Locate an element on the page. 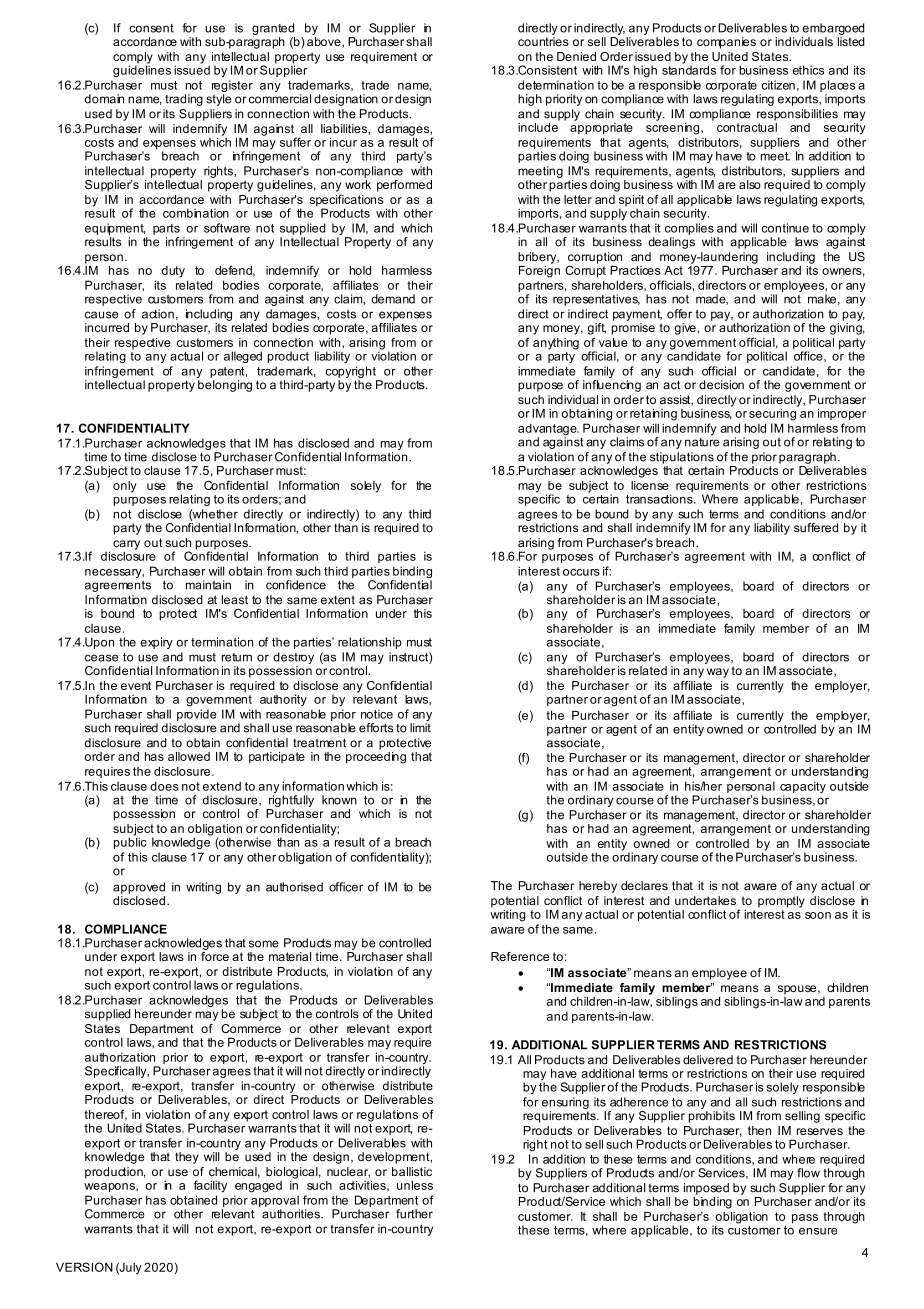  further is located at coordinates (414, 1214).
